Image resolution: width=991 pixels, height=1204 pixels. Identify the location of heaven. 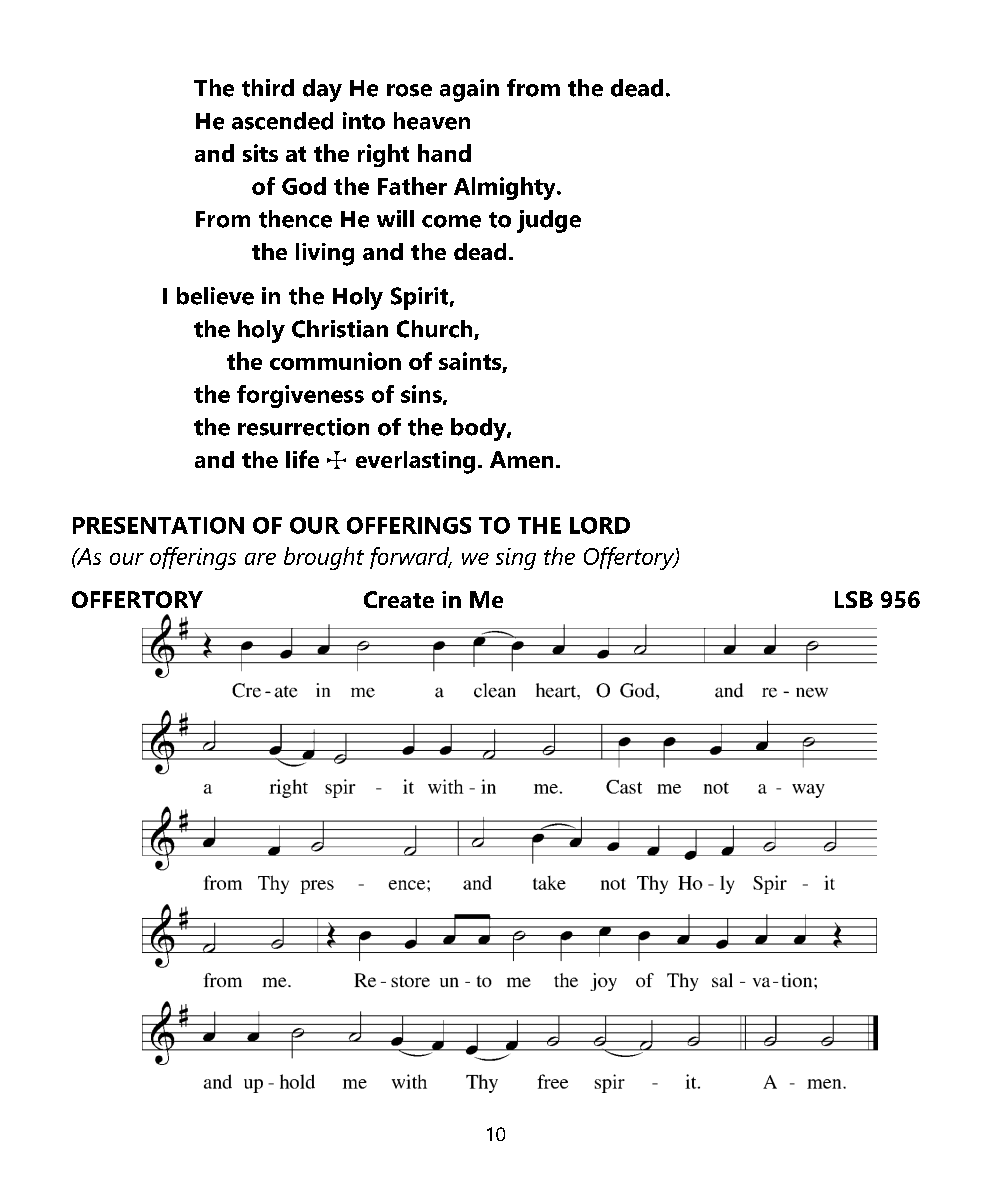
(432, 121).
